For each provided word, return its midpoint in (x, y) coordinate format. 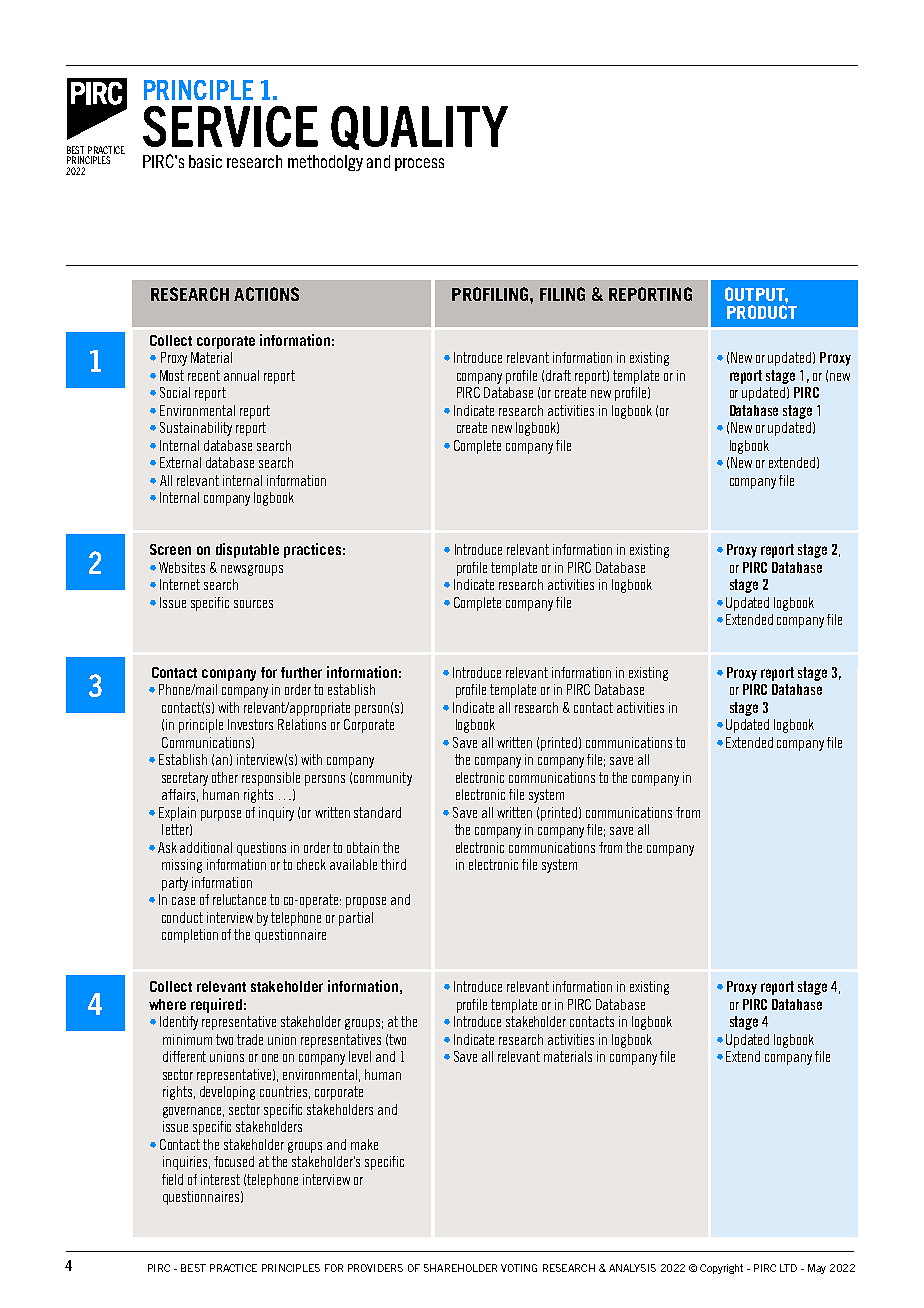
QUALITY (419, 128)
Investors (250, 724)
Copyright (721, 1269)
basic (205, 161)
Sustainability (196, 429)
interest (220, 1179)
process (419, 164)
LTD (788, 1268)
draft (558, 375)
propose (366, 902)
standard (377, 812)
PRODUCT (762, 310)
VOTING (519, 1268)
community (383, 779)
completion (190, 936)
